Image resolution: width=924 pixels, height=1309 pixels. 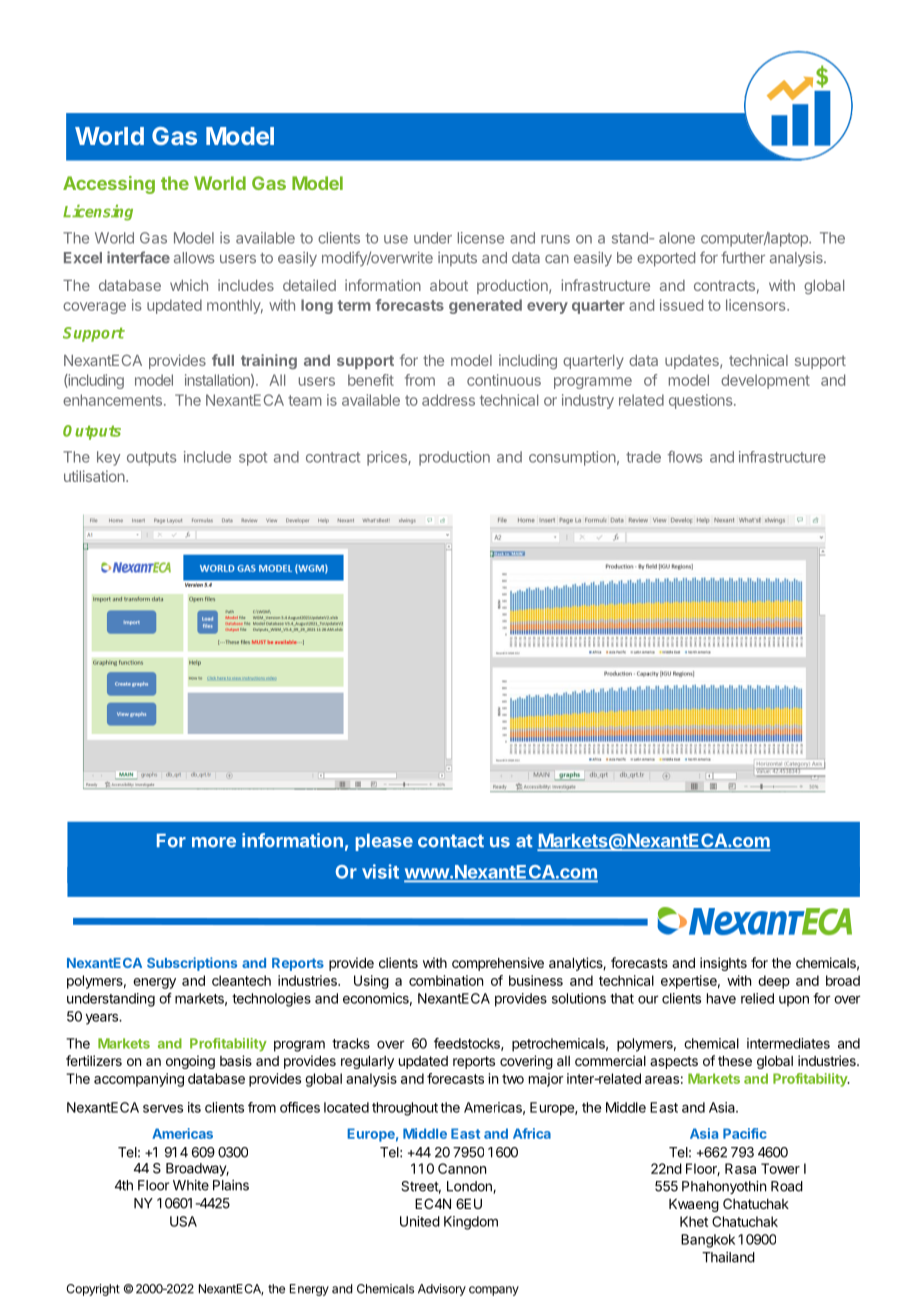 What do you see at coordinates (685, 457) in the document?
I see `flows` at bounding box center [685, 457].
